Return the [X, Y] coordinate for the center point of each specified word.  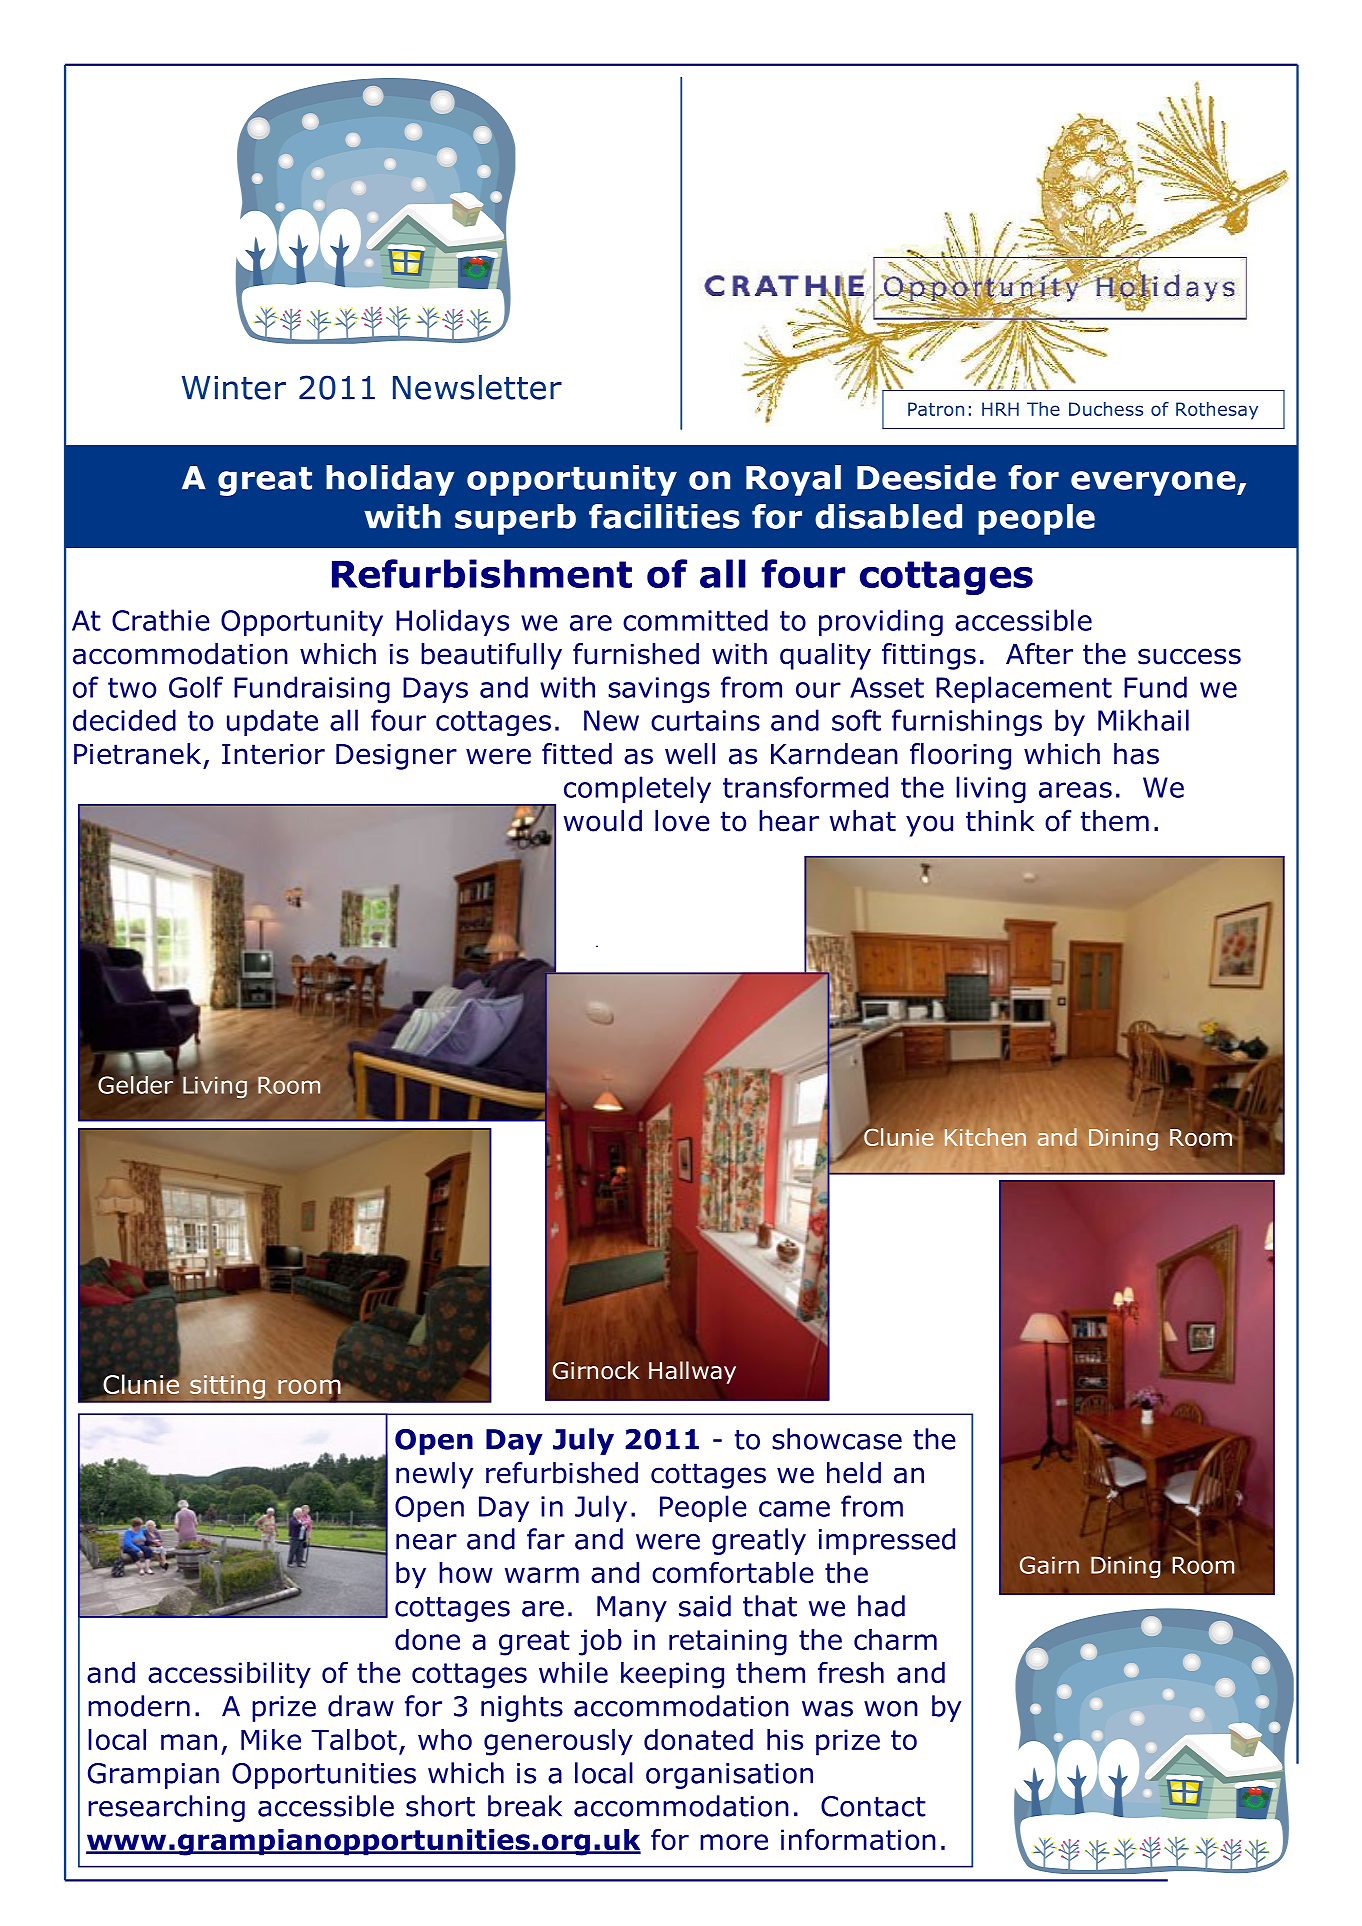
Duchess [1106, 409]
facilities [664, 516]
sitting [228, 1388]
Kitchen [985, 1137]
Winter [234, 388]
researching [166, 1808]
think [1000, 821]
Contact [873, 1806]
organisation [729, 1776]
